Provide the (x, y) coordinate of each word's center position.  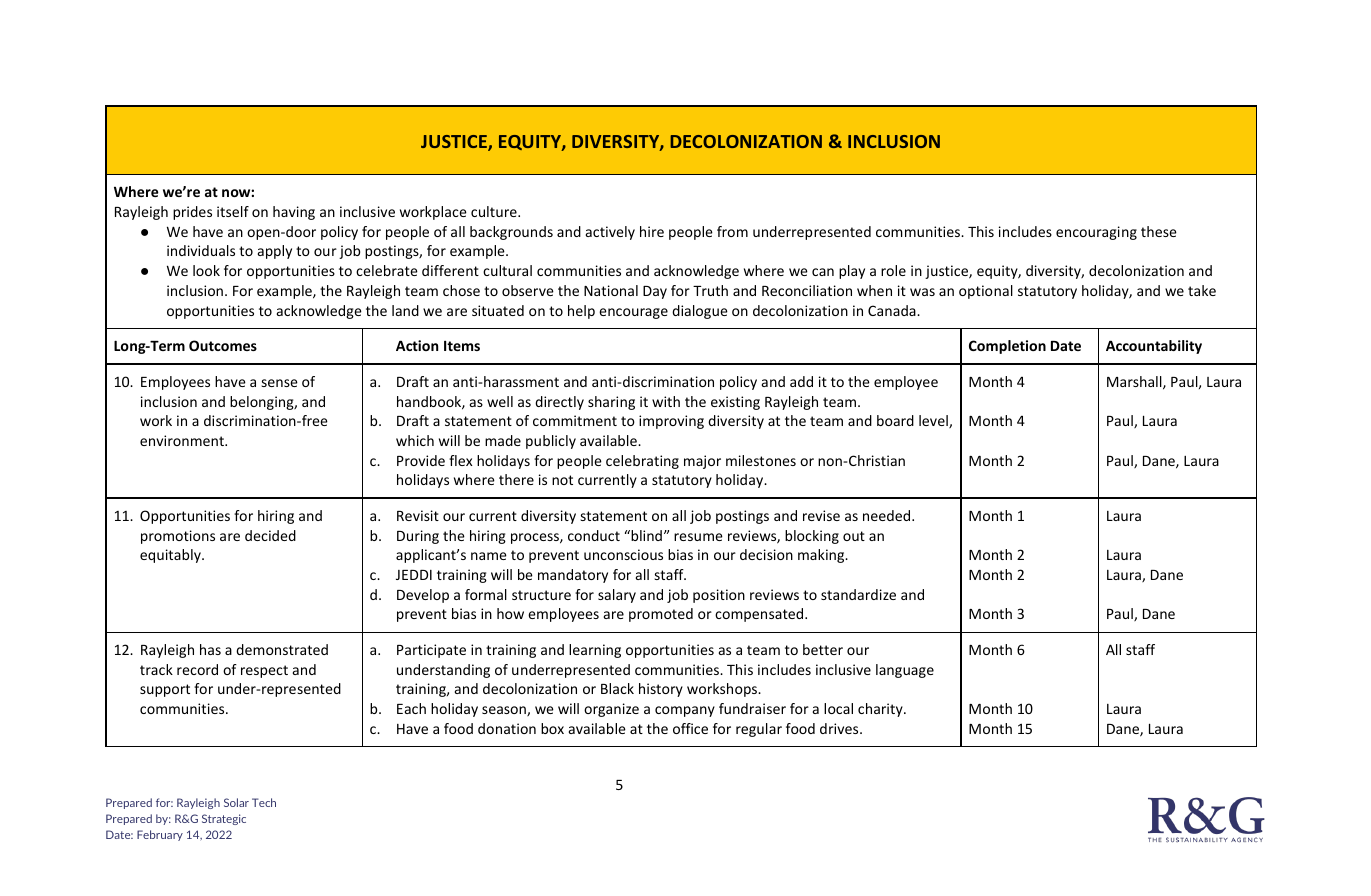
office (690, 728)
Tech (264, 802)
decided (270, 535)
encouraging (1096, 233)
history (661, 690)
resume (698, 537)
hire (652, 231)
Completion (1007, 347)
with (666, 401)
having (294, 213)
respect (264, 671)
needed (888, 515)
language (905, 671)
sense (279, 383)
